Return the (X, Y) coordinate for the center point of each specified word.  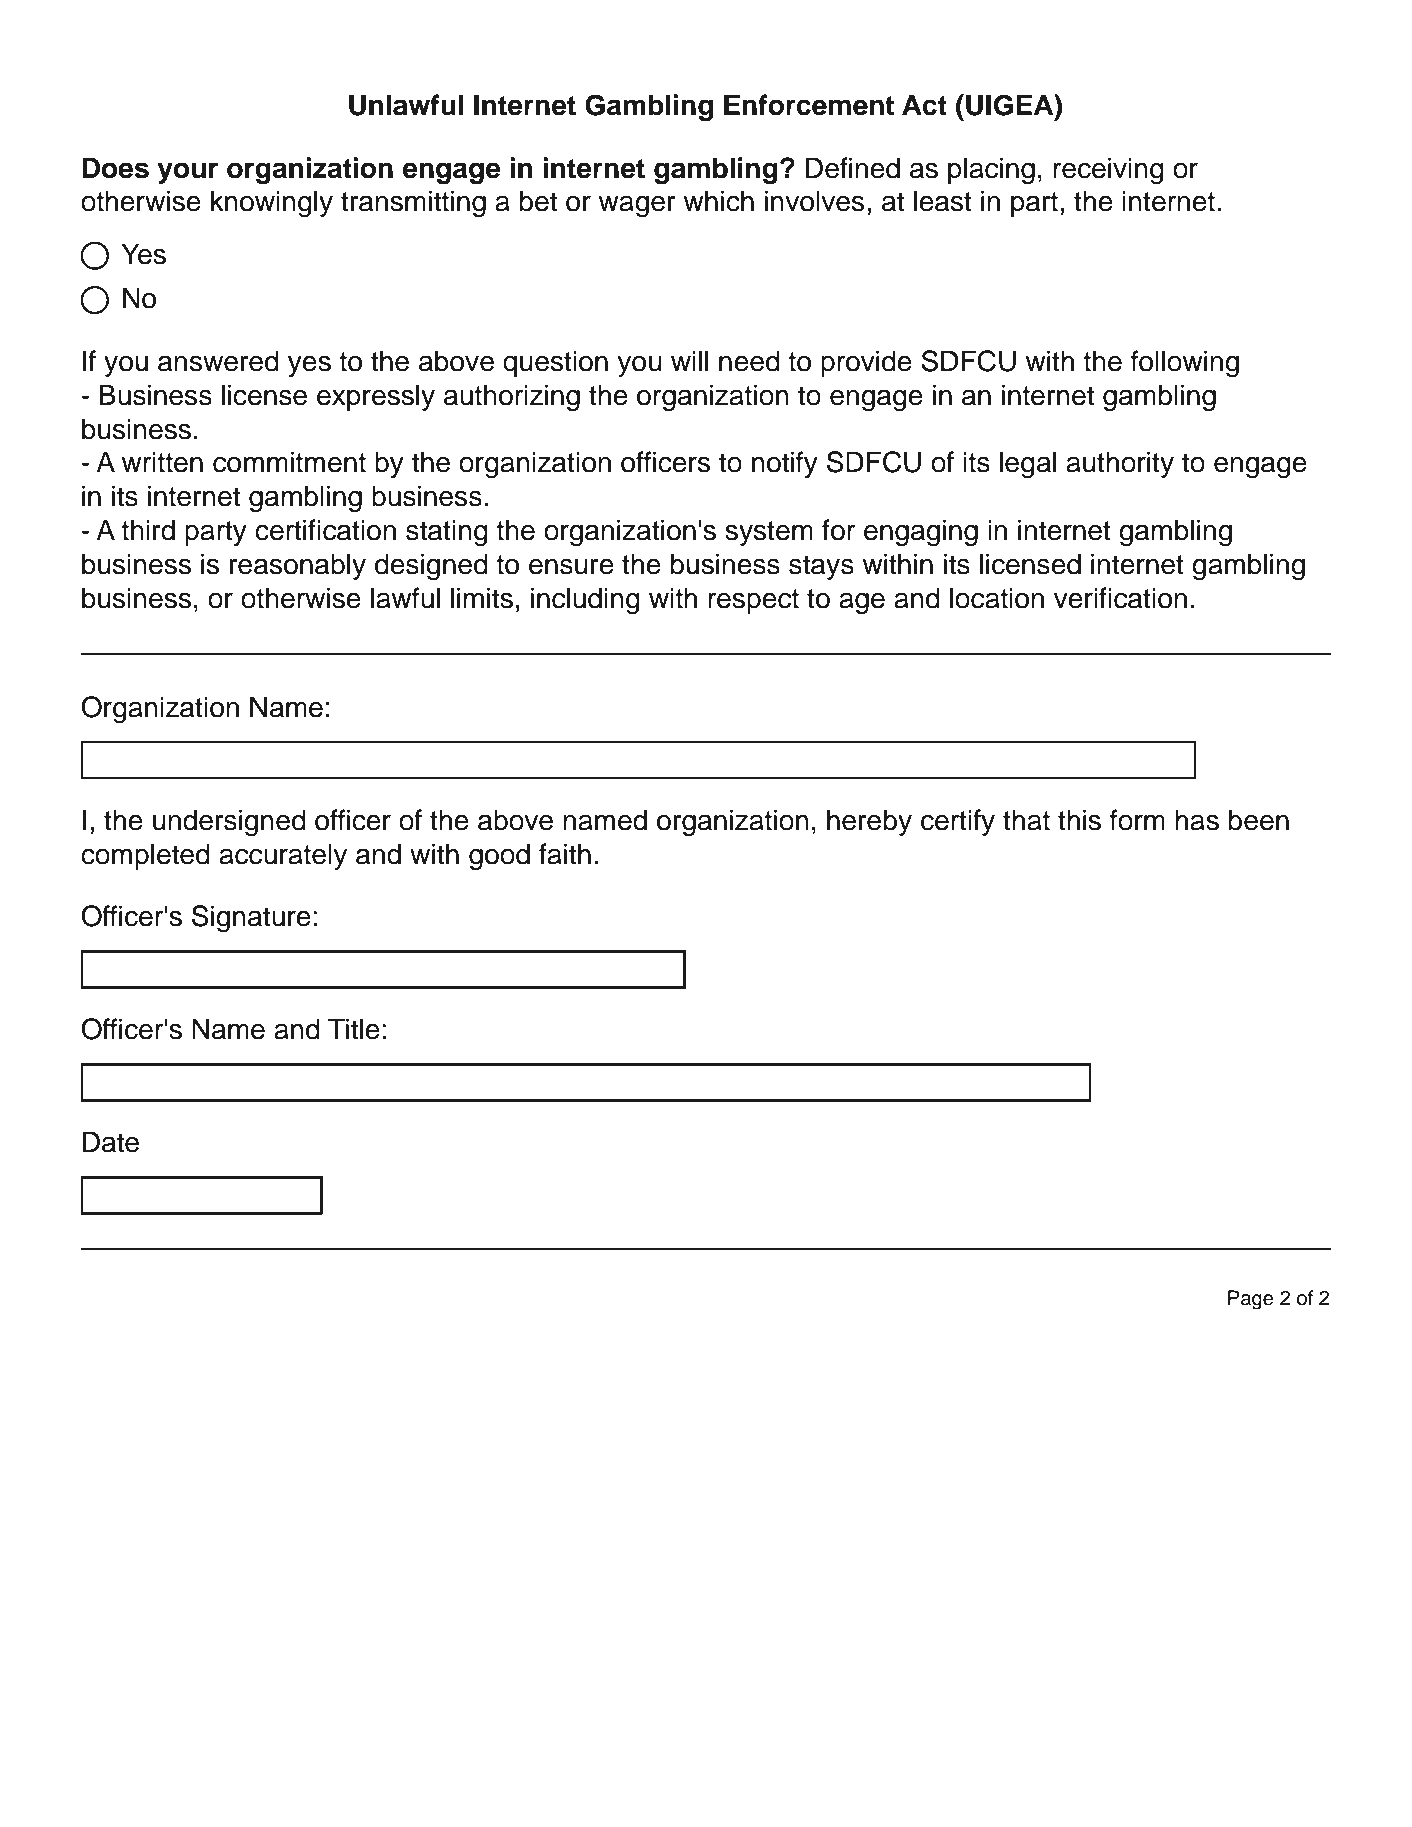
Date (111, 1142)
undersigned (229, 823)
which (718, 201)
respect (753, 601)
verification (1120, 598)
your (187, 173)
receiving (1108, 171)
